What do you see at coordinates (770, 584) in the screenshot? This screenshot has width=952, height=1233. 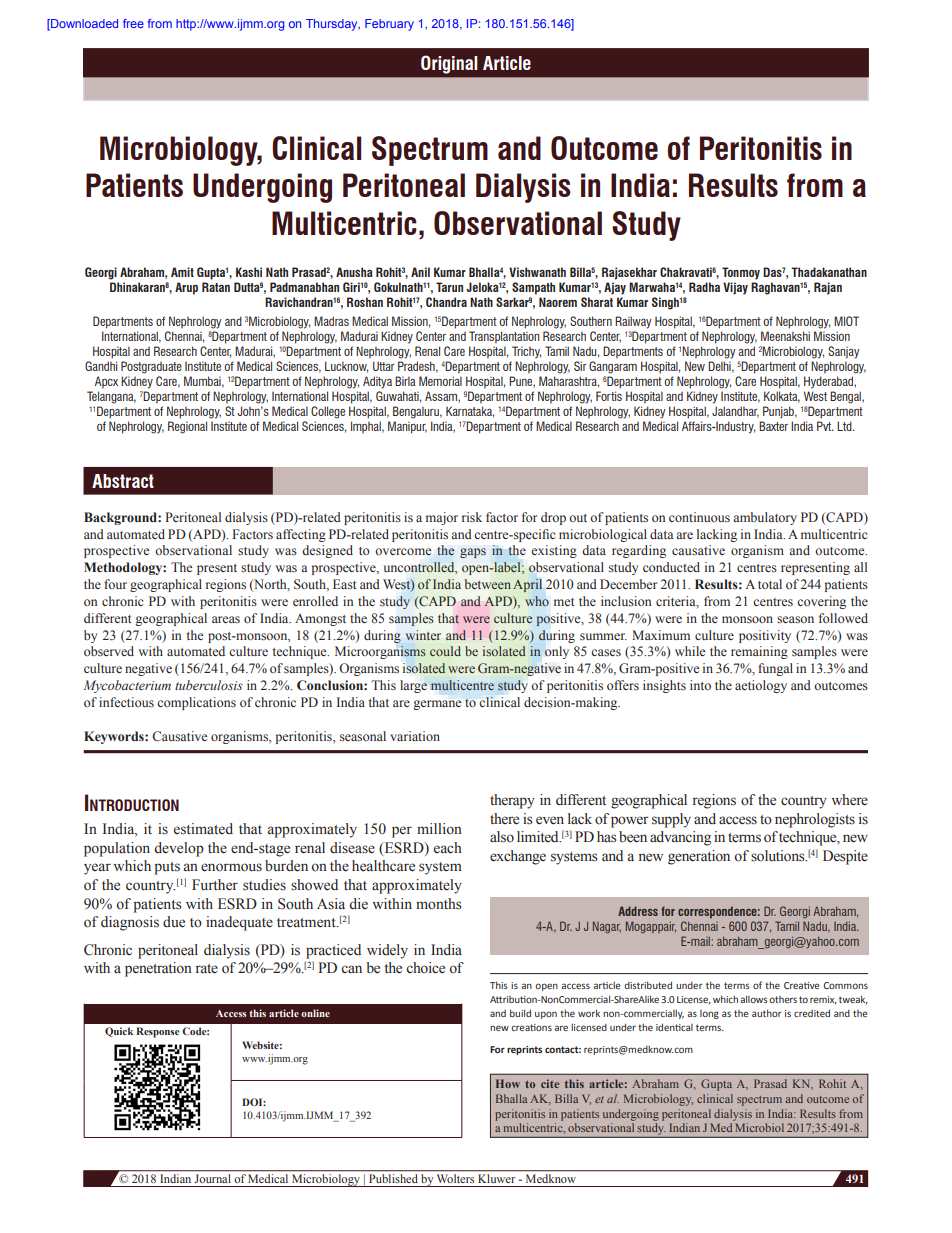 I see `total` at bounding box center [770, 584].
